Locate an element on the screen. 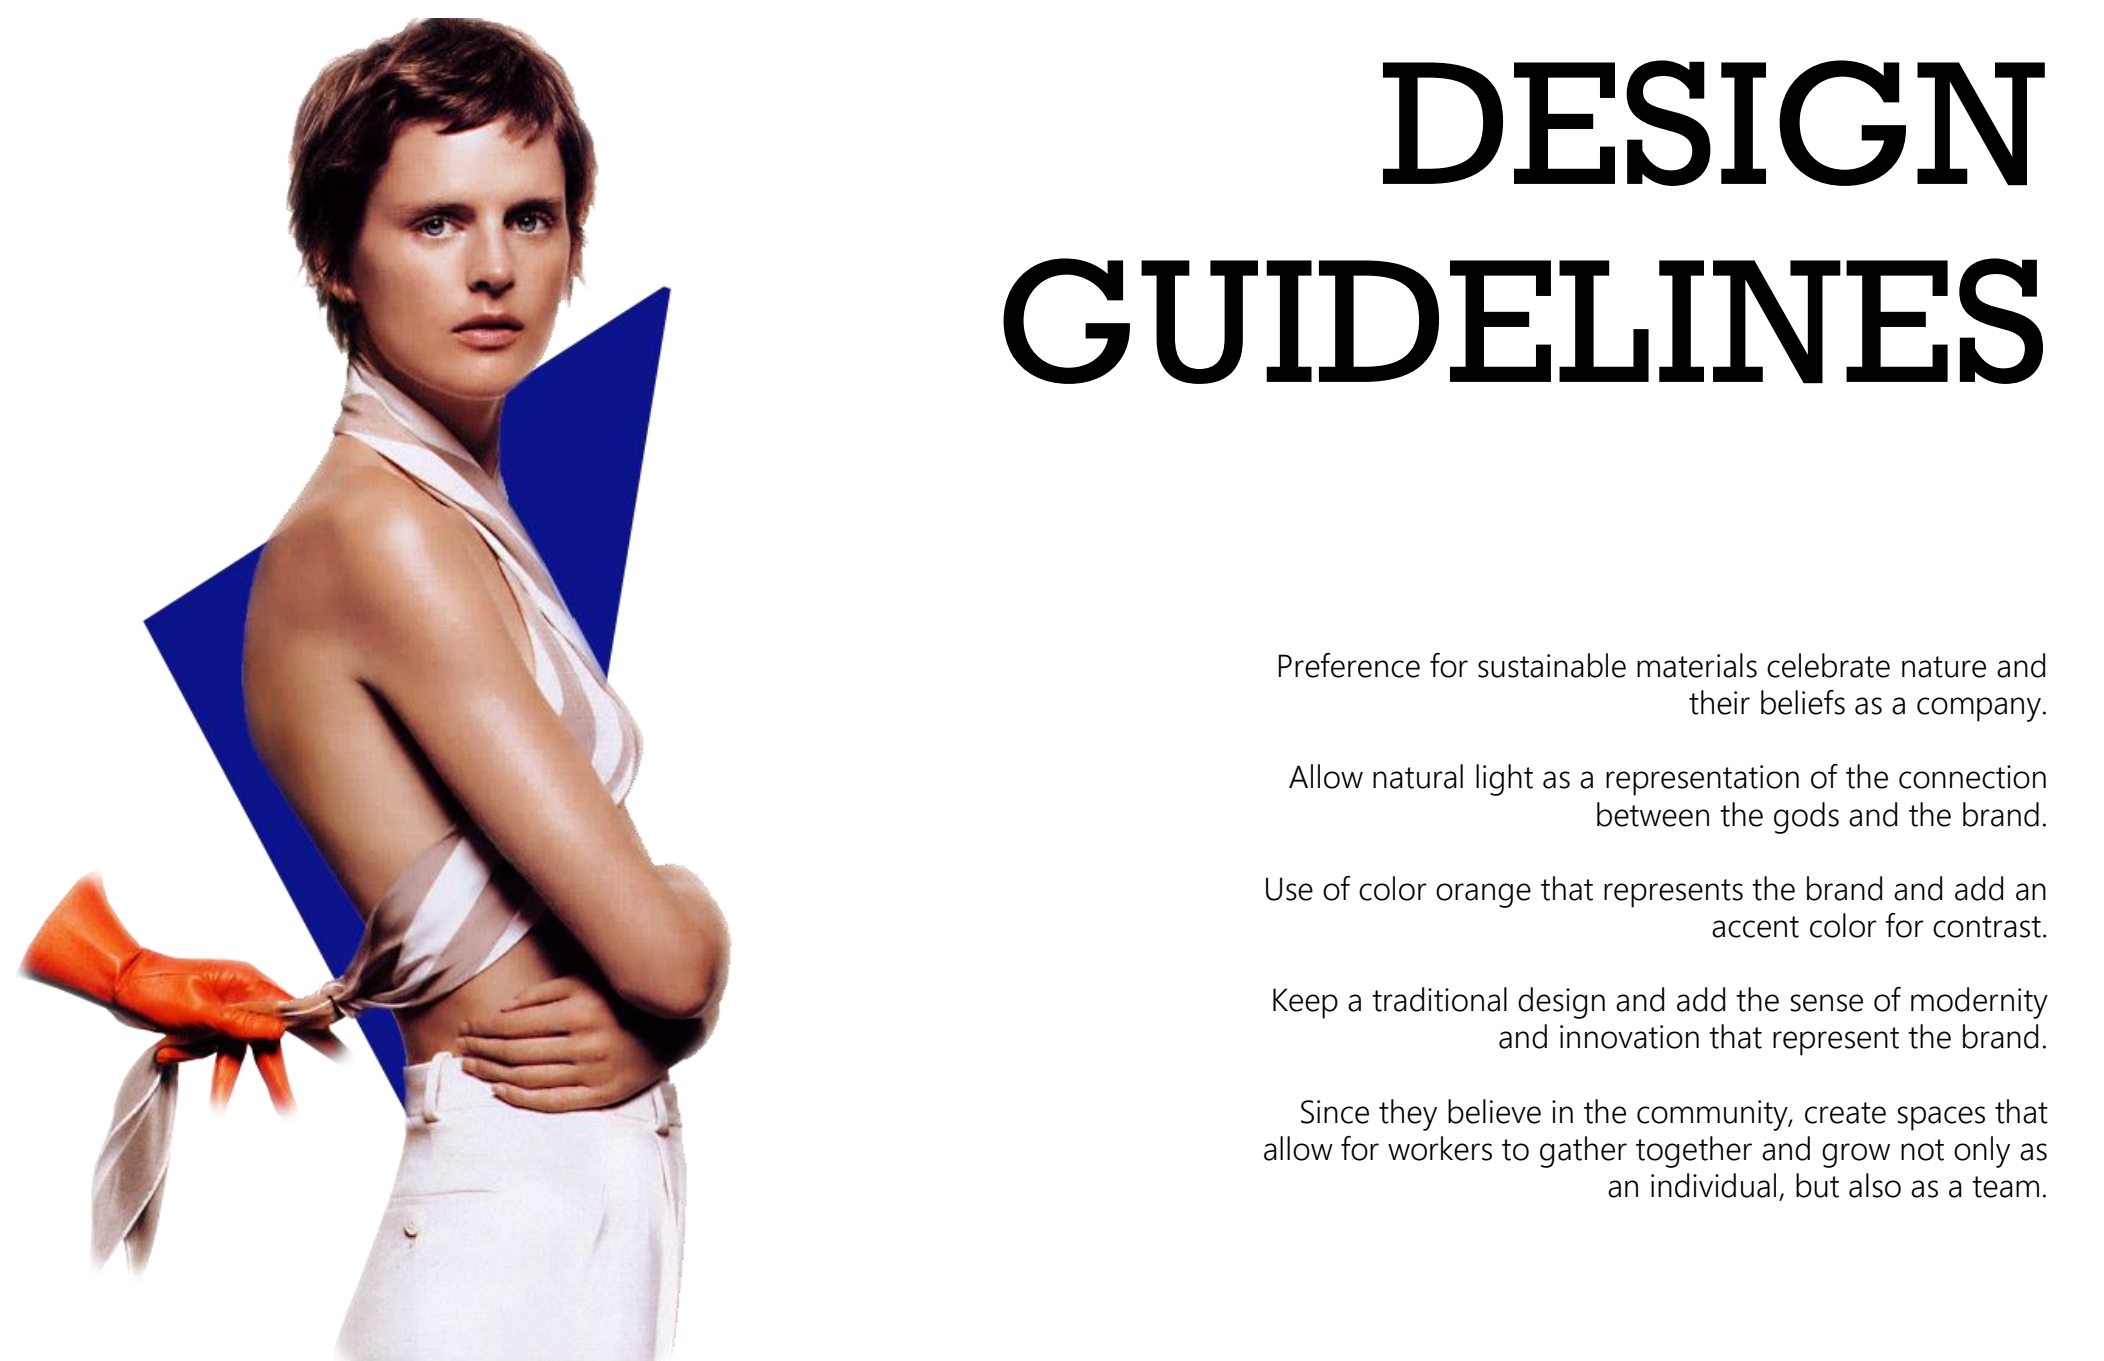 The width and height of the screenshot is (2104, 1361). workers is located at coordinates (1440, 1148).
